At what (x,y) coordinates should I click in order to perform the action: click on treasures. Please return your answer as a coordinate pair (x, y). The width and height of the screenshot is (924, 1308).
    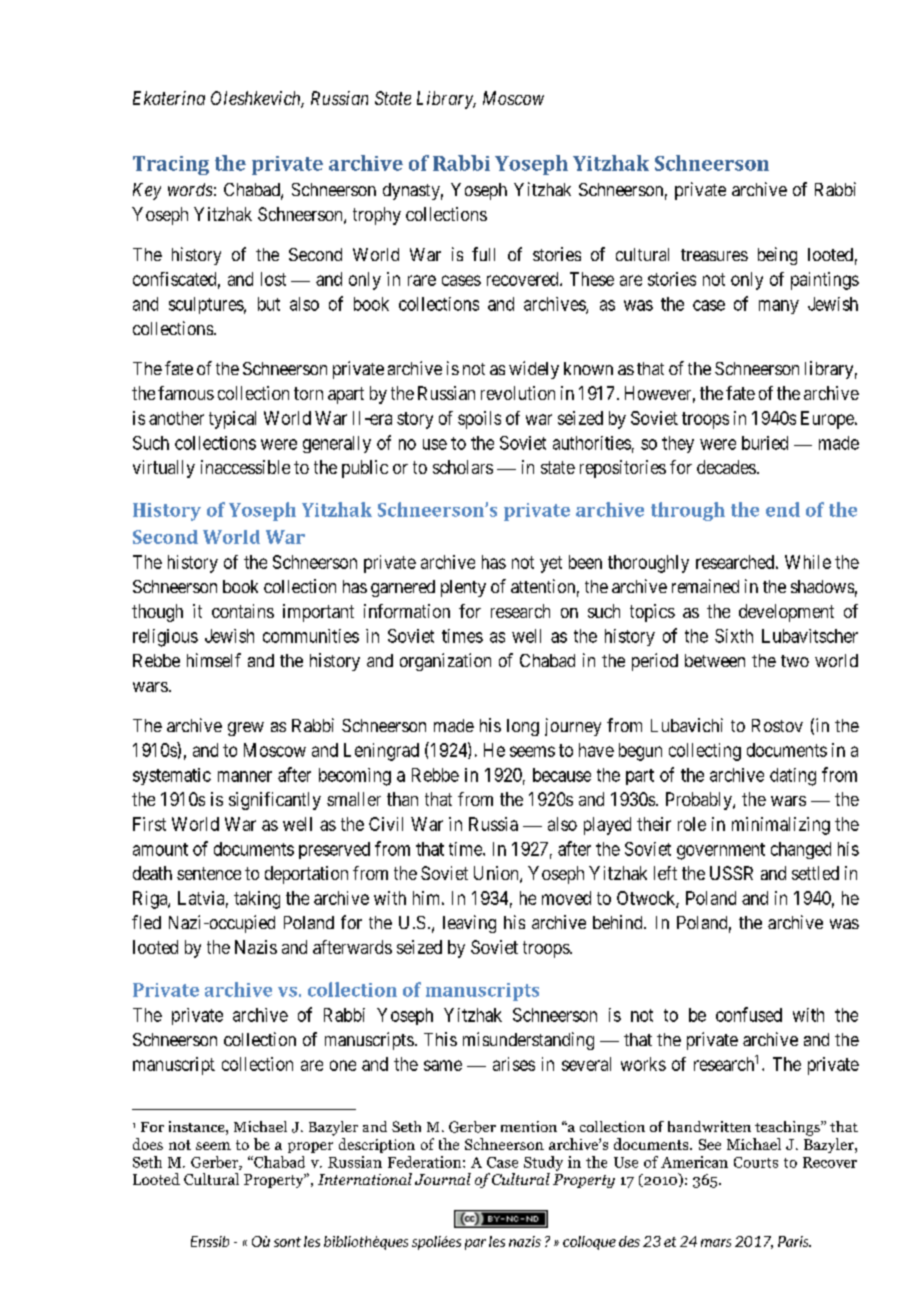
    Looking at the image, I should click on (714, 255).
